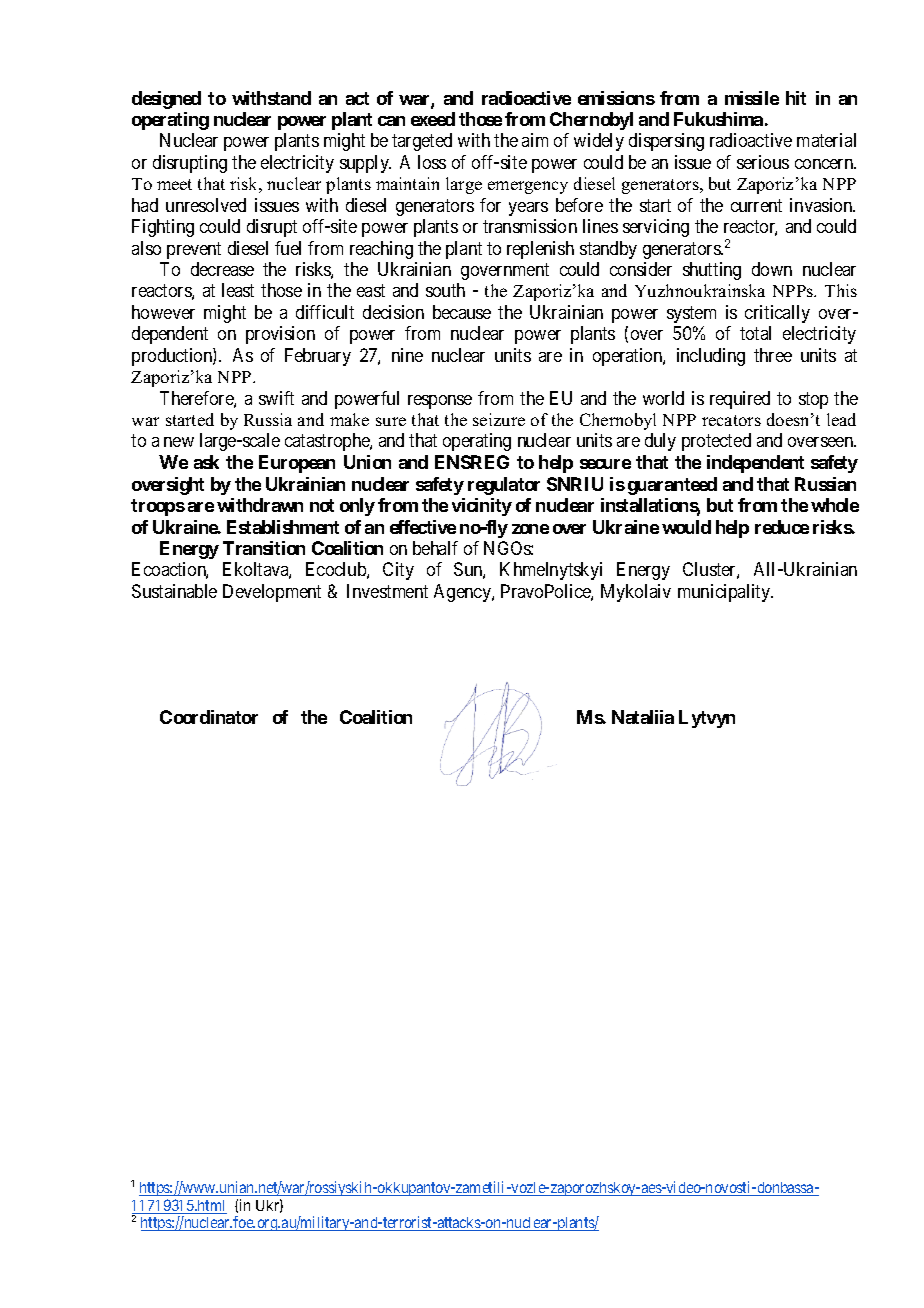 The height and width of the image is (1308, 924). I want to click on aim, so click(535, 140).
